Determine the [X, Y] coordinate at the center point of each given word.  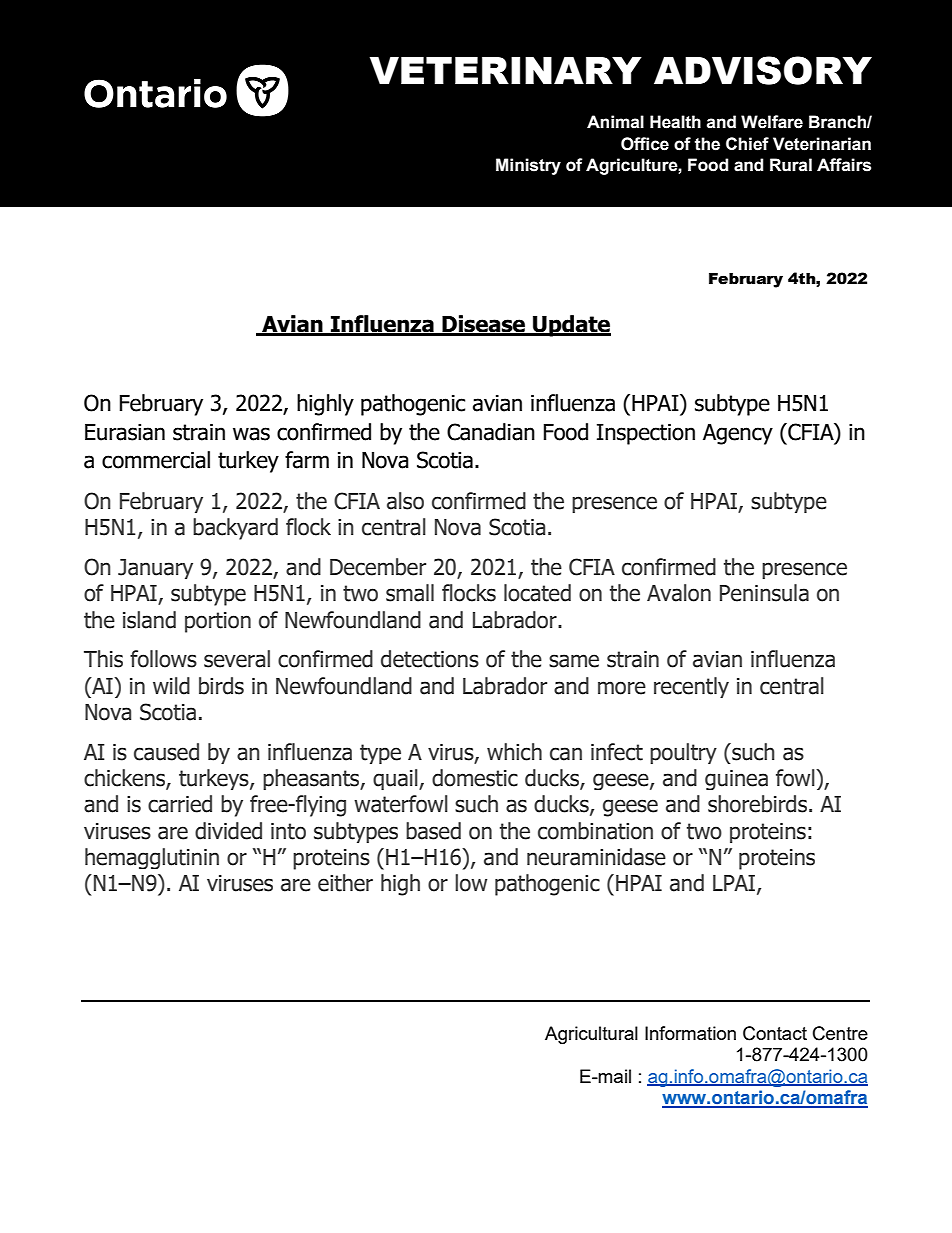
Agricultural [591, 1035]
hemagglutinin [152, 858]
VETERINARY [506, 70]
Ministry [528, 166]
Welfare [772, 122]
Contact [775, 1033]
